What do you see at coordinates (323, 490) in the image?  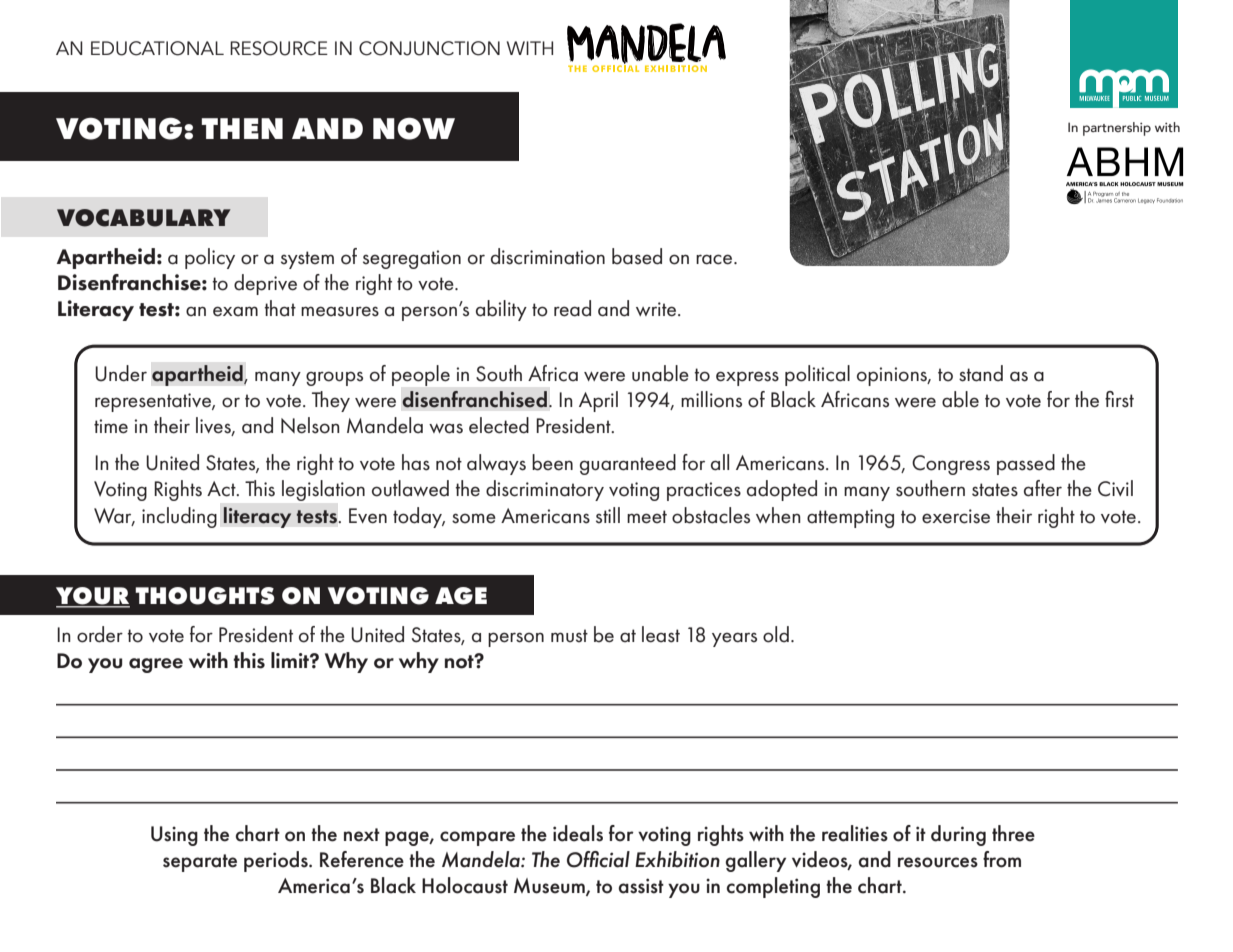 I see `legislation` at bounding box center [323, 490].
